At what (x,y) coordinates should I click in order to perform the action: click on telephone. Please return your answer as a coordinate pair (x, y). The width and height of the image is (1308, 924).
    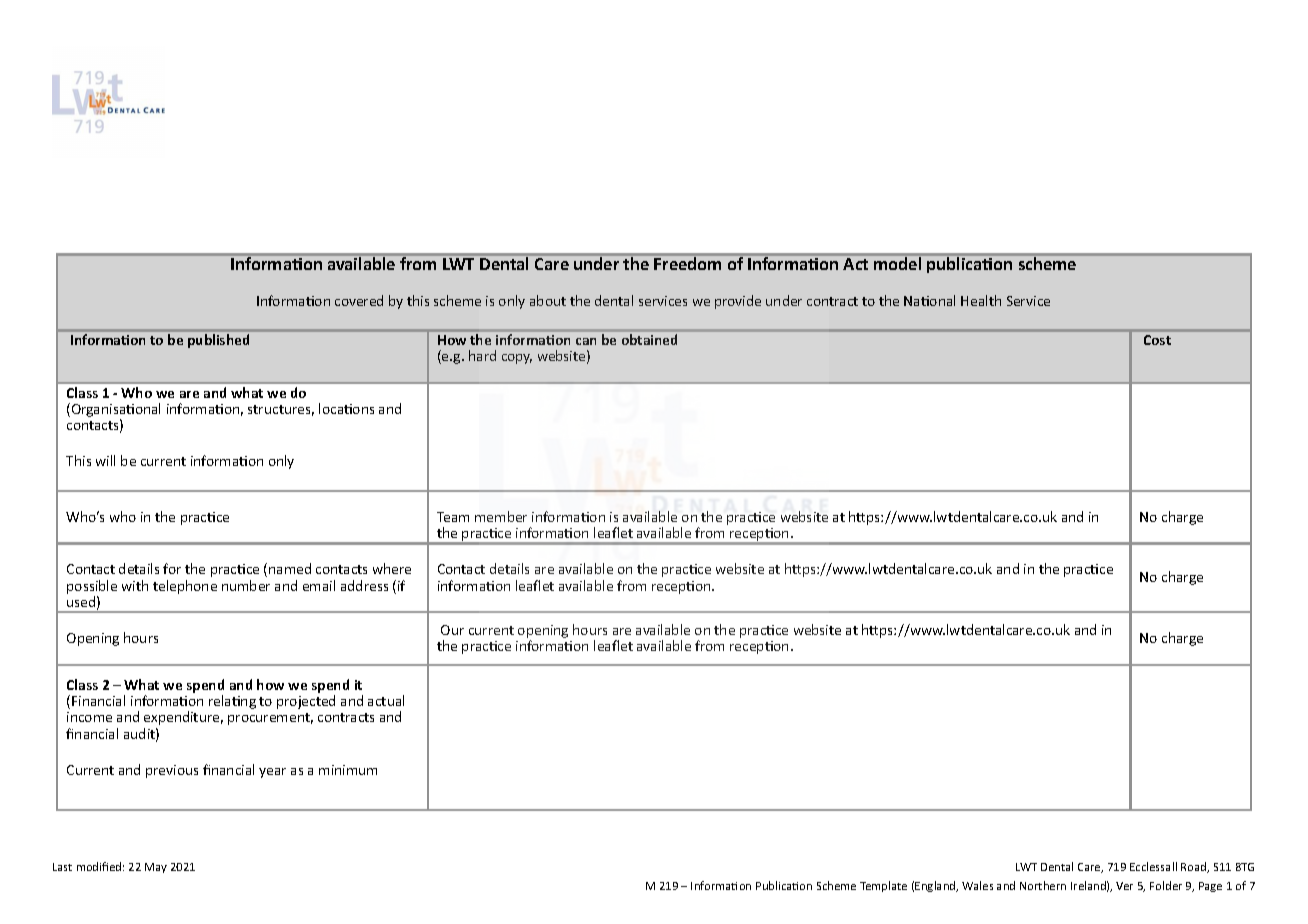
    Looking at the image, I should click on (185, 587).
